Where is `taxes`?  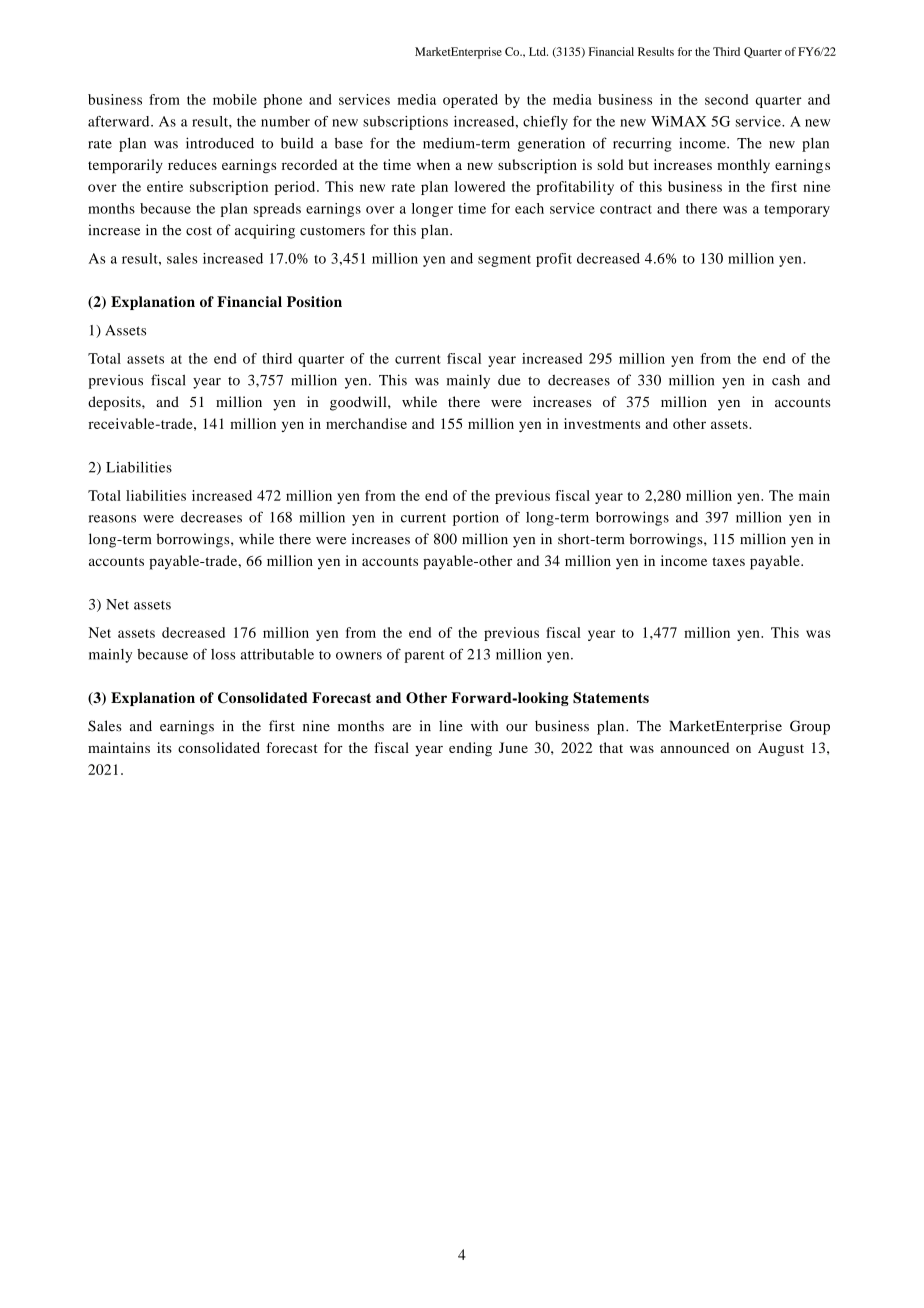
taxes is located at coordinates (728, 561).
